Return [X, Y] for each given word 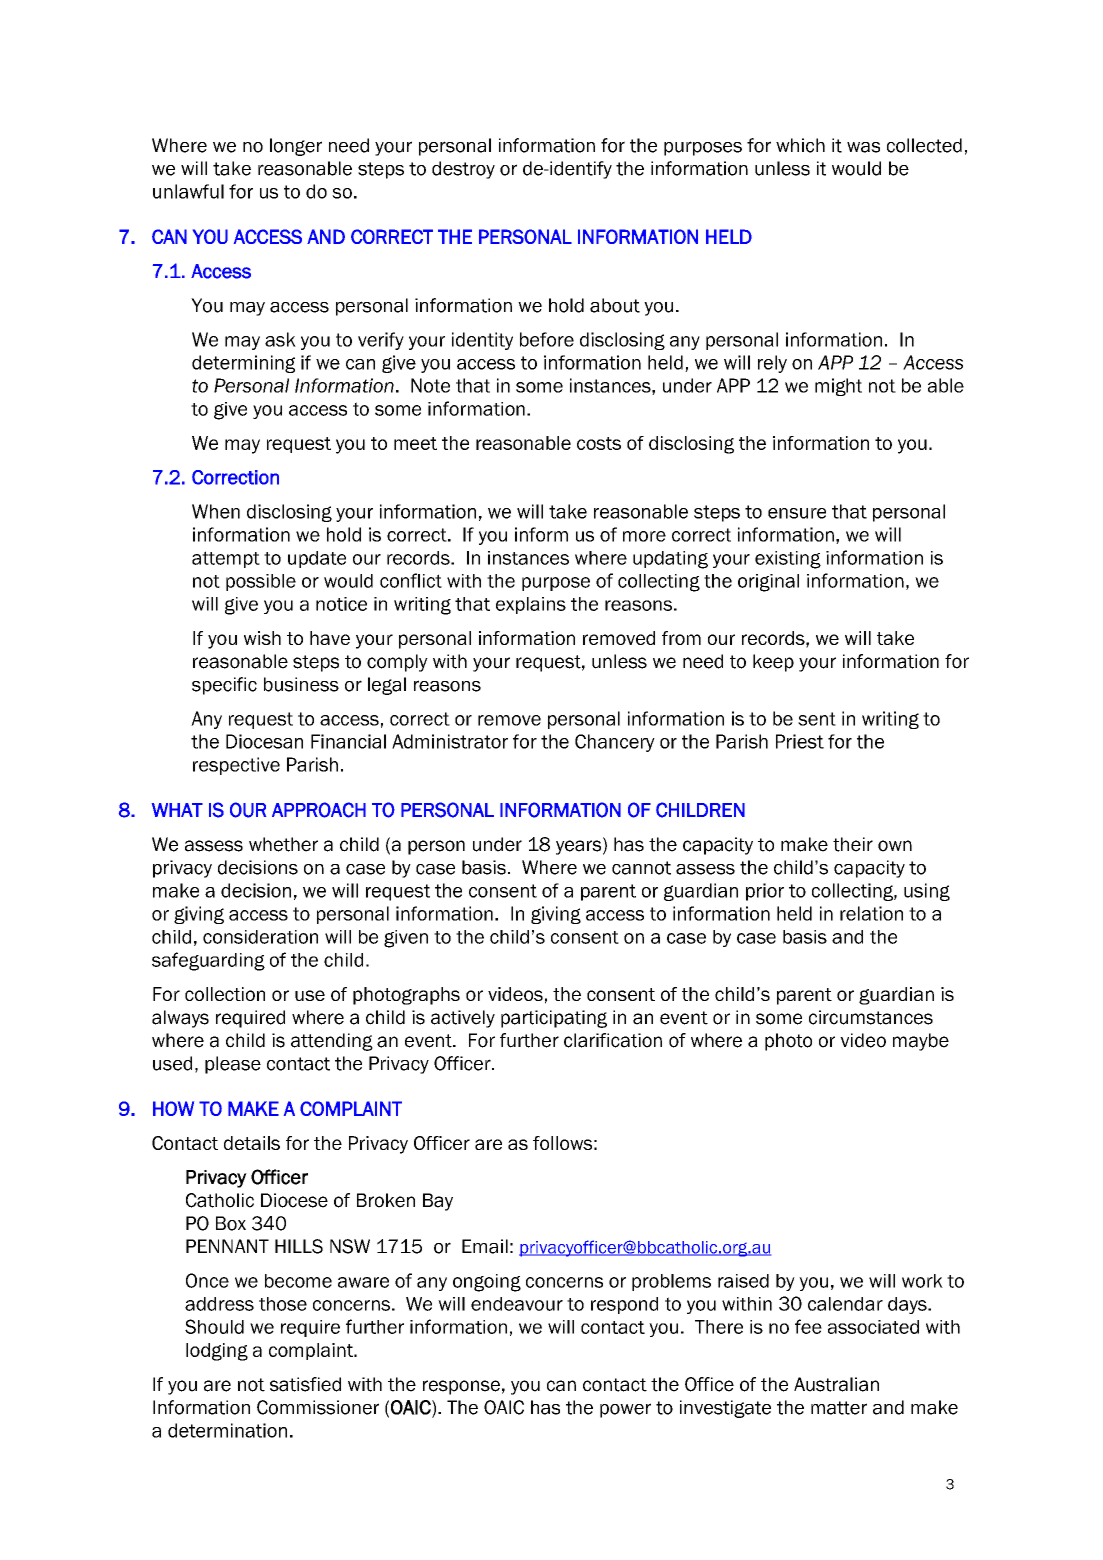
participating [554, 1019]
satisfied [305, 1384]
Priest [800, 741]
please [233, 1065]
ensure [797, 513]
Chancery [615, 743]
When [216, 511]
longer [296, 147]
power [625, 1410]
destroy [463, 170]
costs [599, 443]
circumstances [871, 1017]
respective [236, 766]
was [863, 147]
